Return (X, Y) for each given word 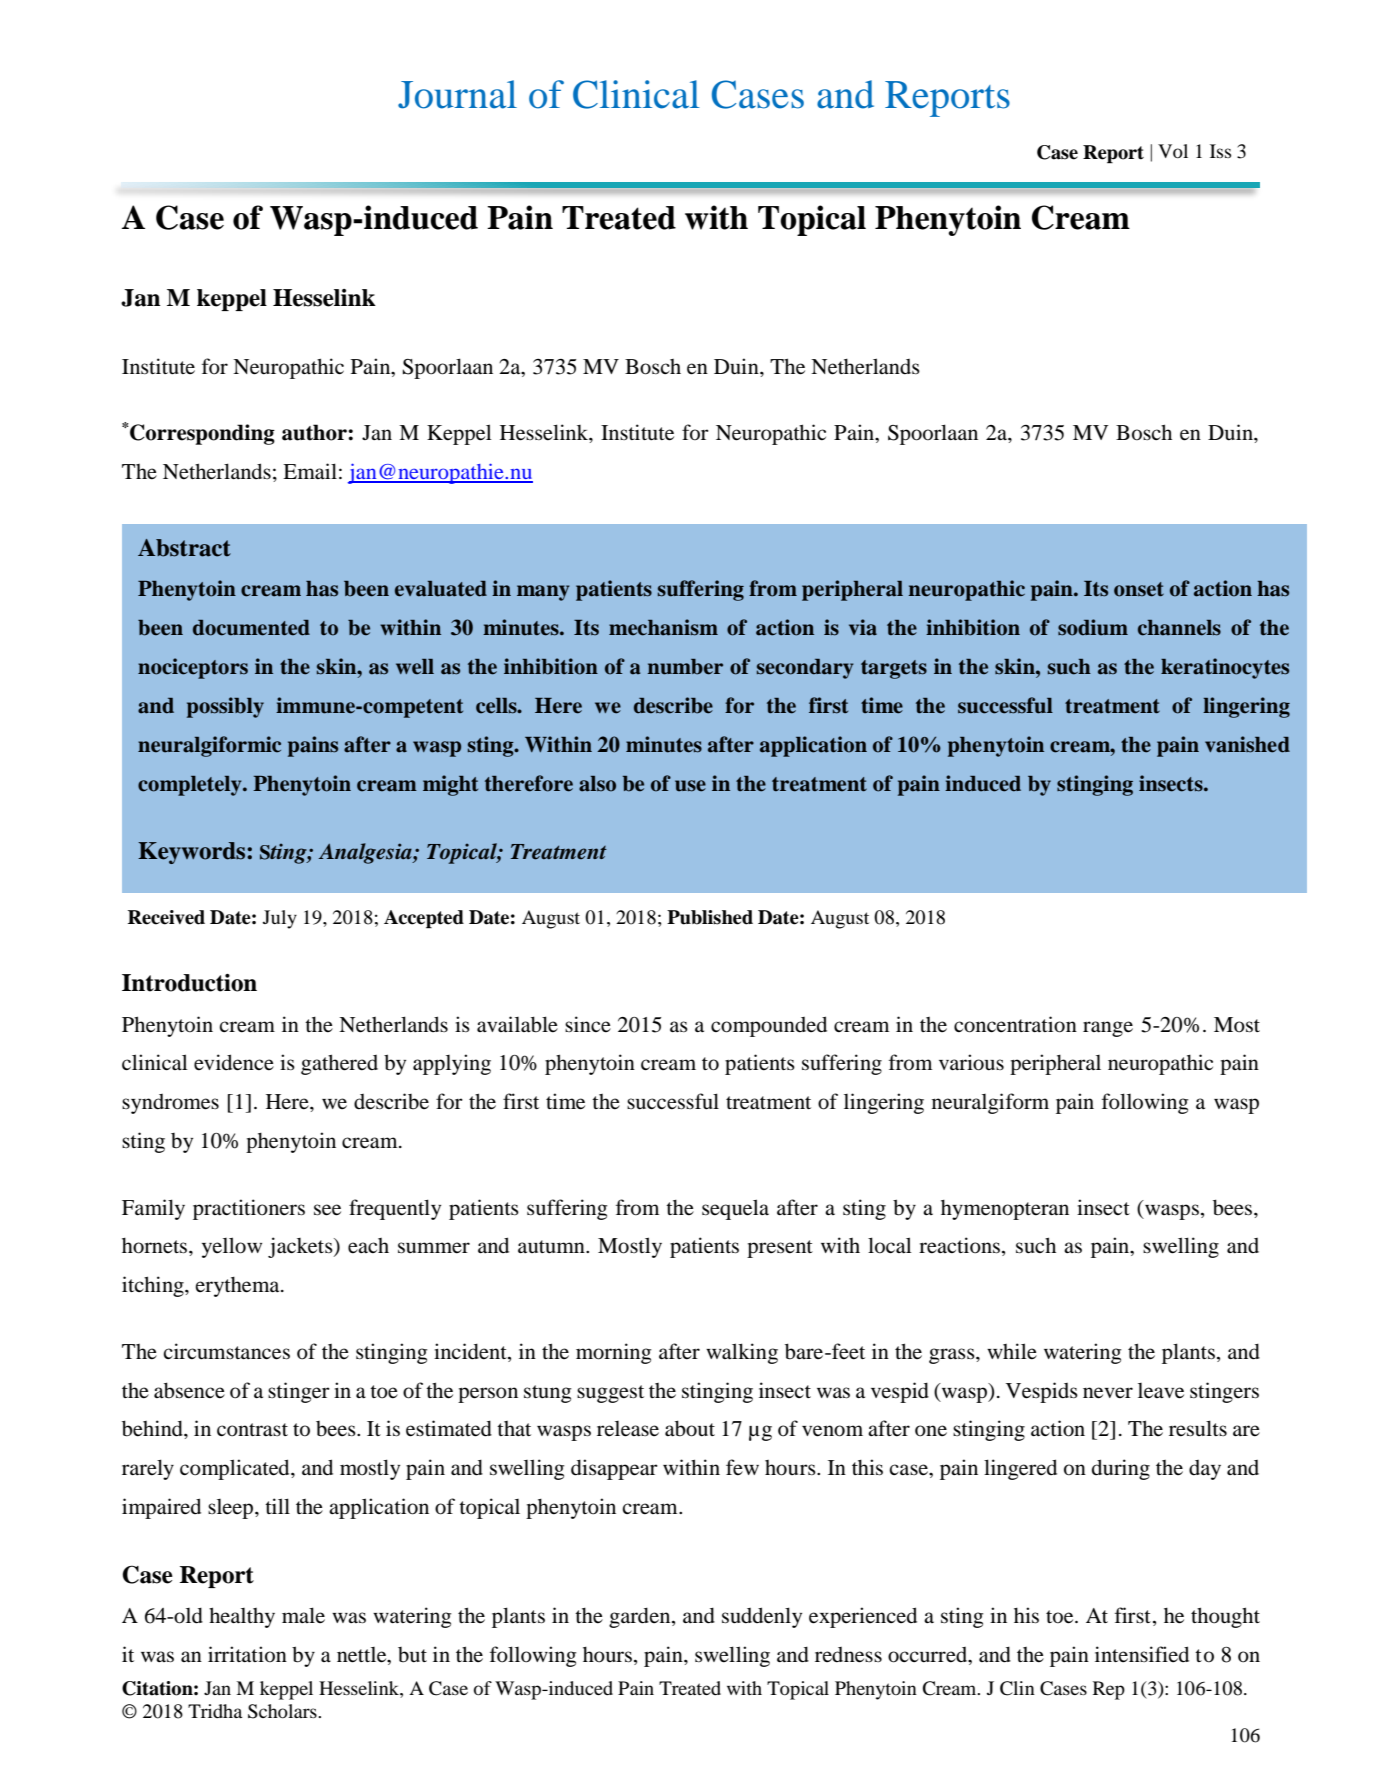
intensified (1142, 1654)
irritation (247, 1654)
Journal (457, 94)
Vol (1173, 151)
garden (641, 1617)
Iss (1220, 151)
